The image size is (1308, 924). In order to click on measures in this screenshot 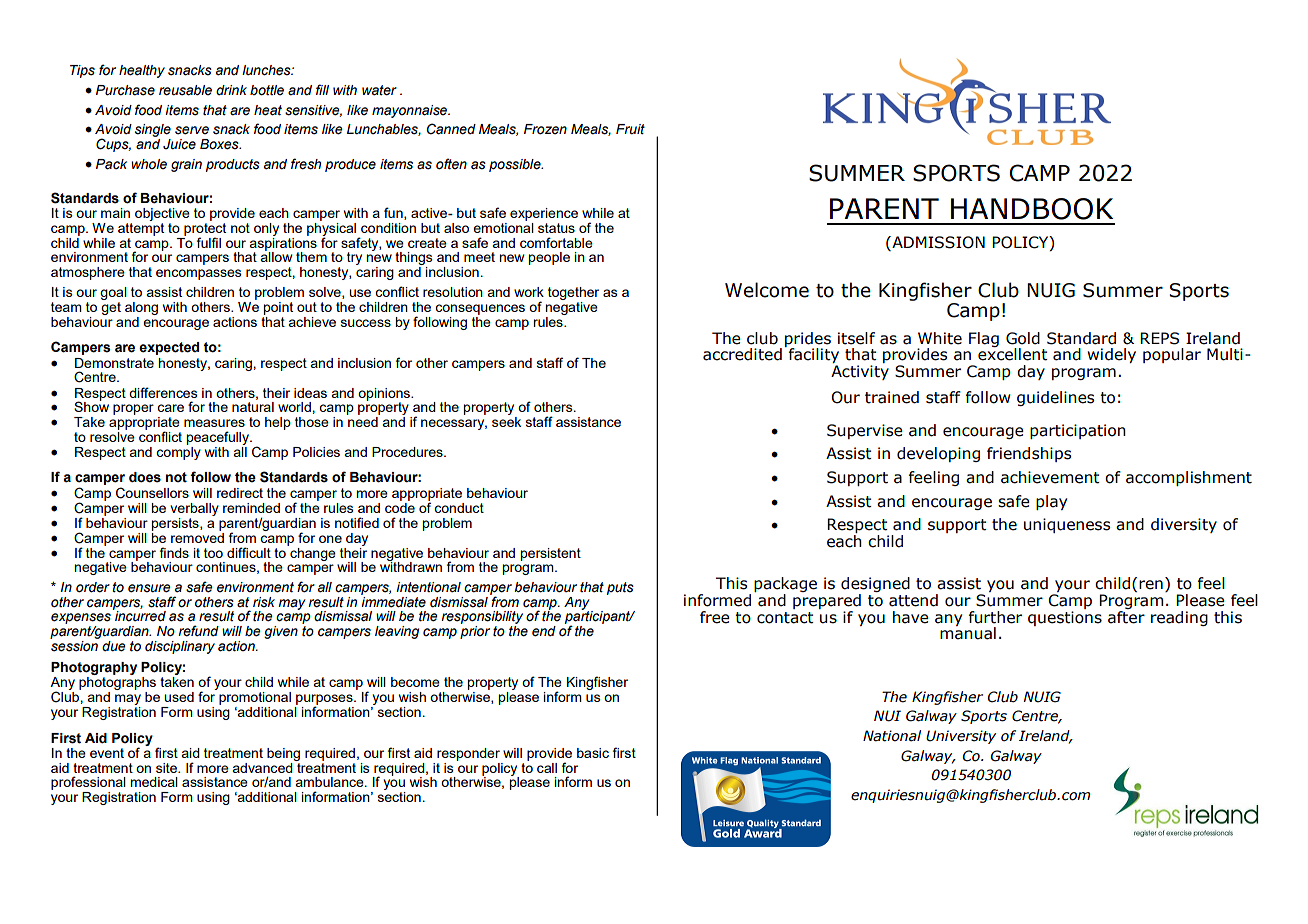, I will do `click(214, 423)`.
